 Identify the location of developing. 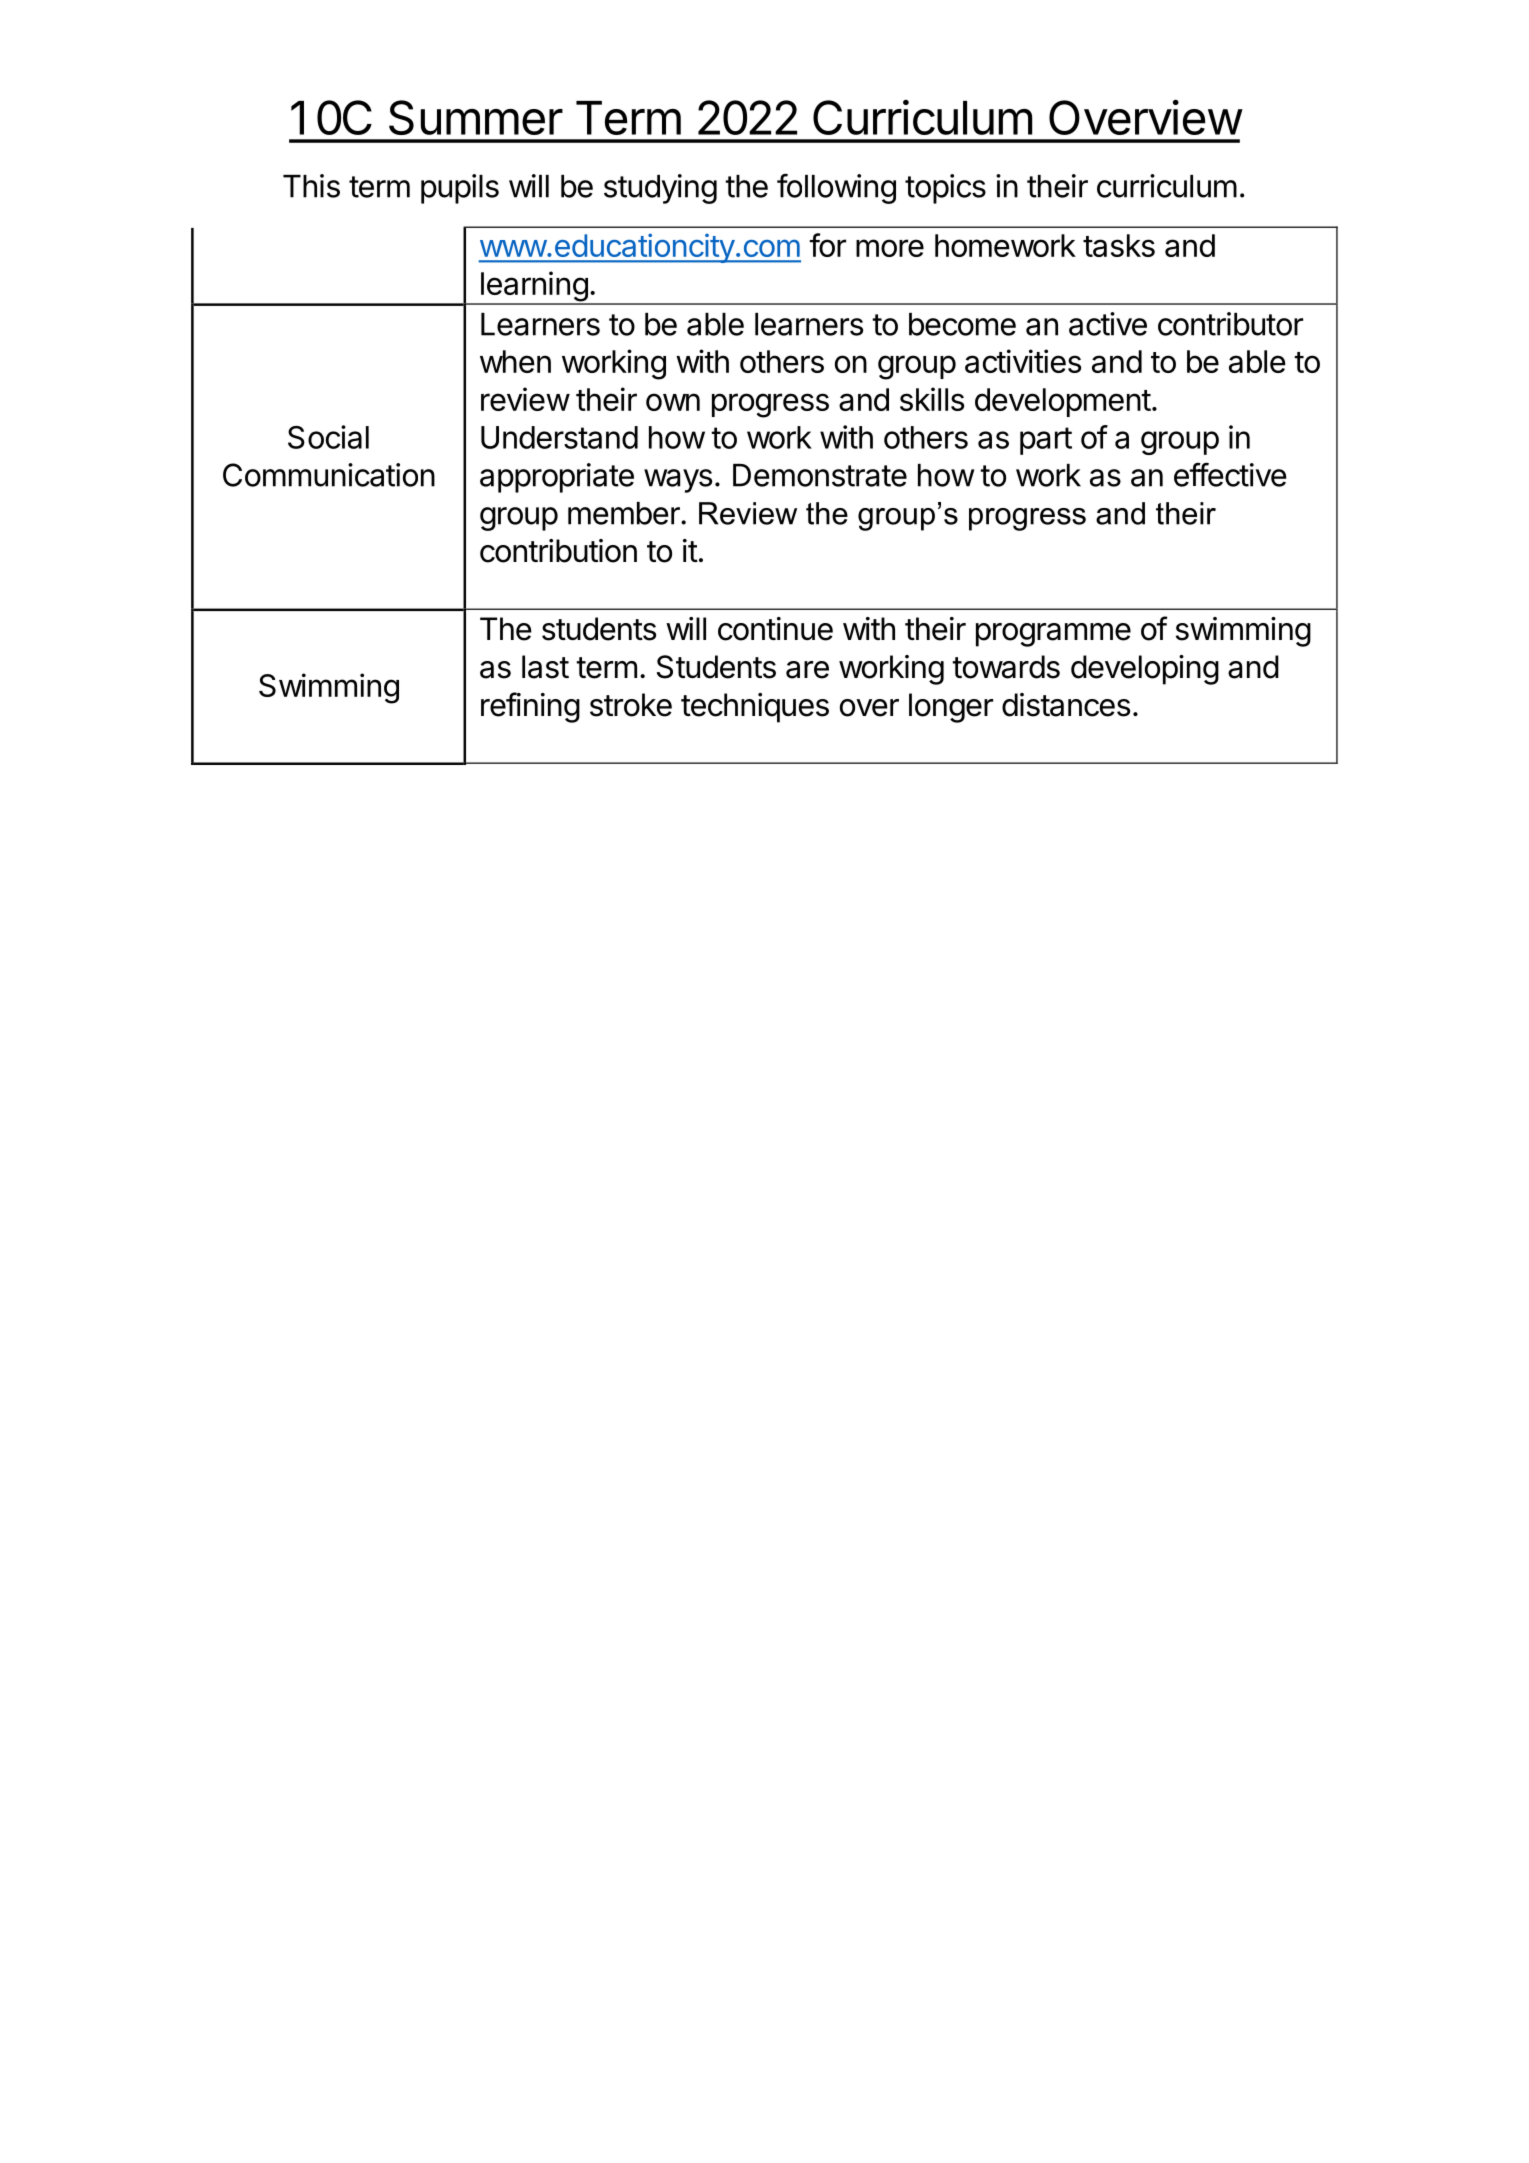
(1145, 670).
